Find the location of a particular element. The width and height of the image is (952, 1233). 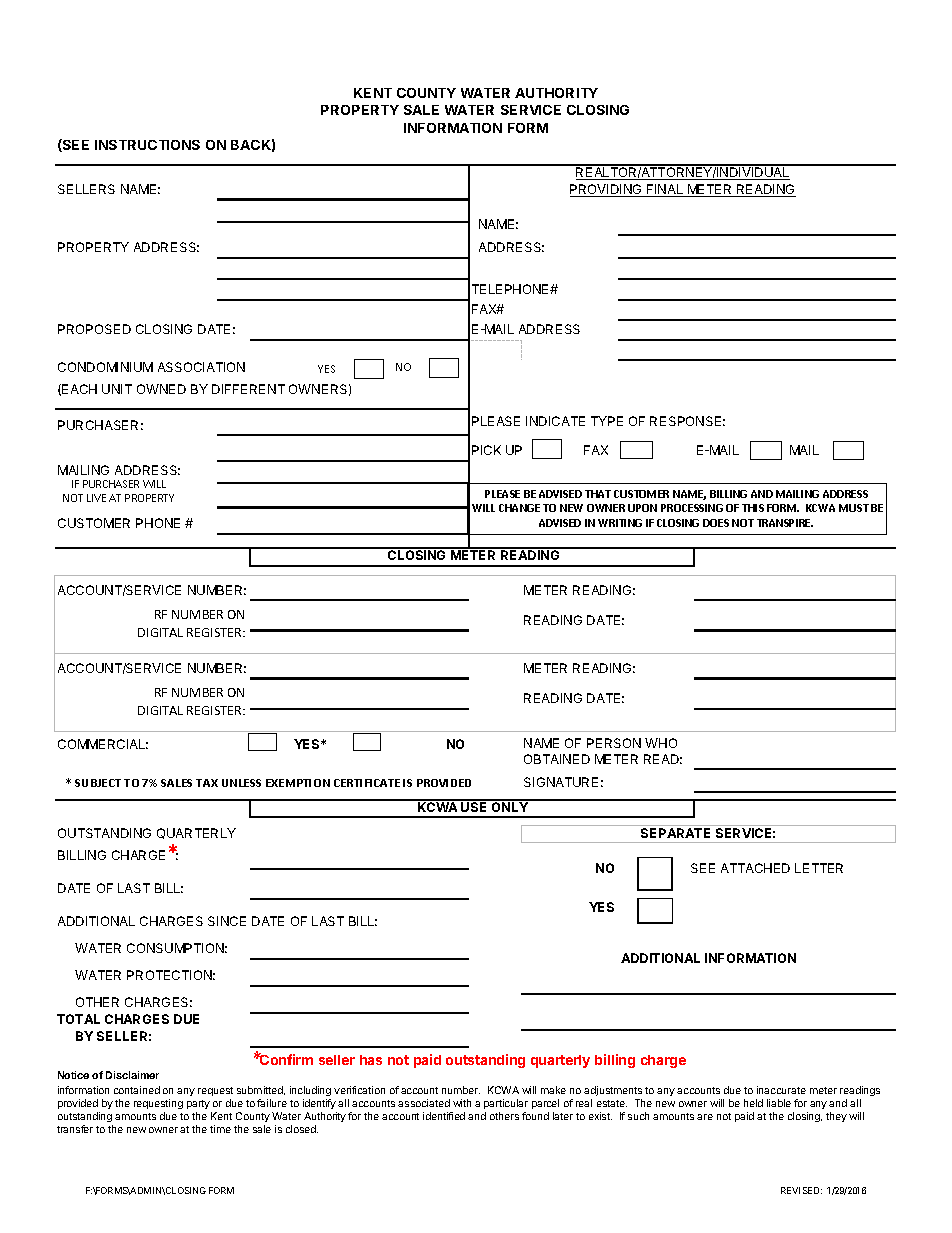

party is located at coordinates (198, 1104).
